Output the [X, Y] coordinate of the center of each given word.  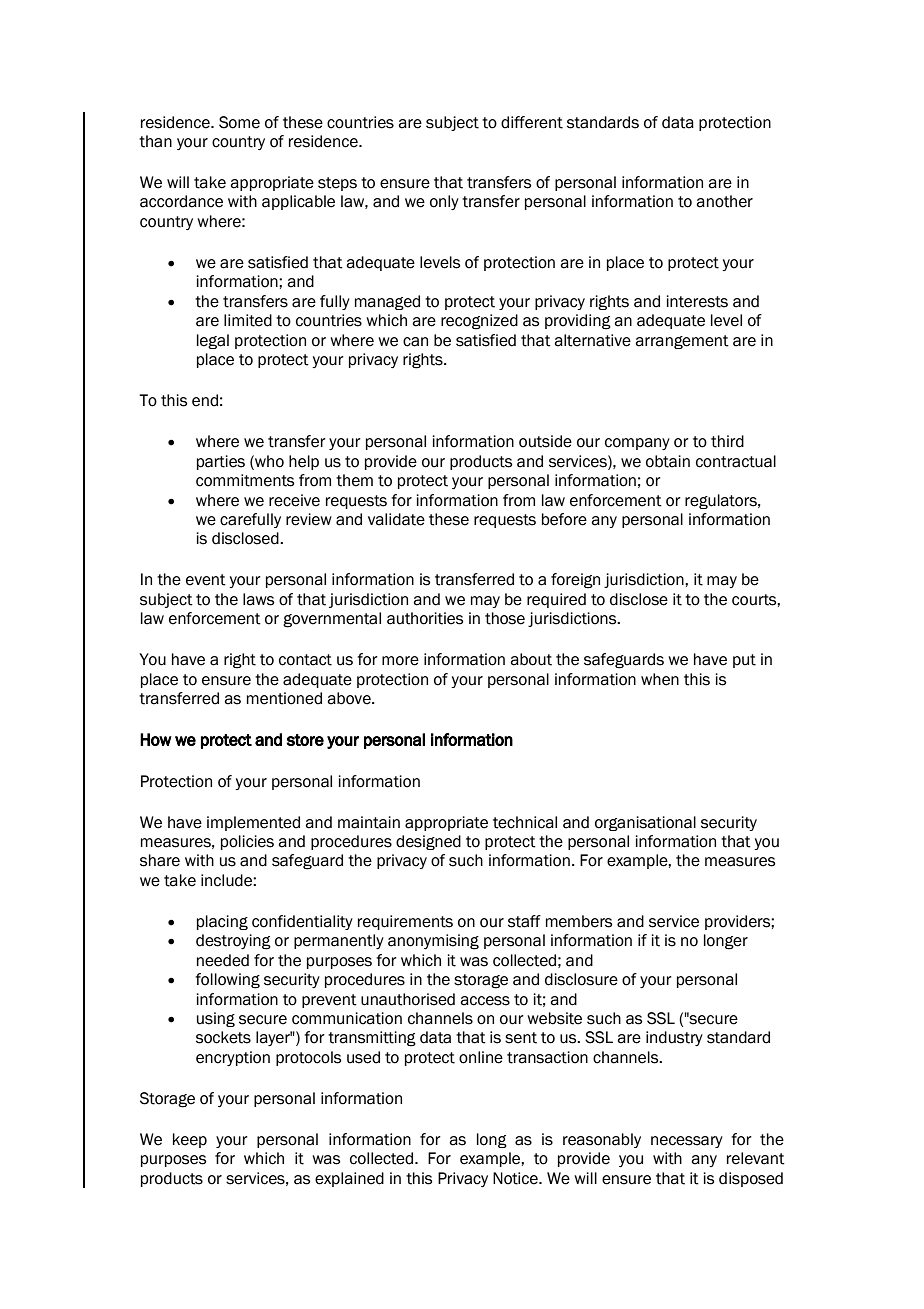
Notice [516, 1178]
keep [190, 1140]
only [444, 202]
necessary [687, 1142]
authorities [425, 618]
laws [258, 599]
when [660, 679]
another [724, 201]
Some [239, 122]
